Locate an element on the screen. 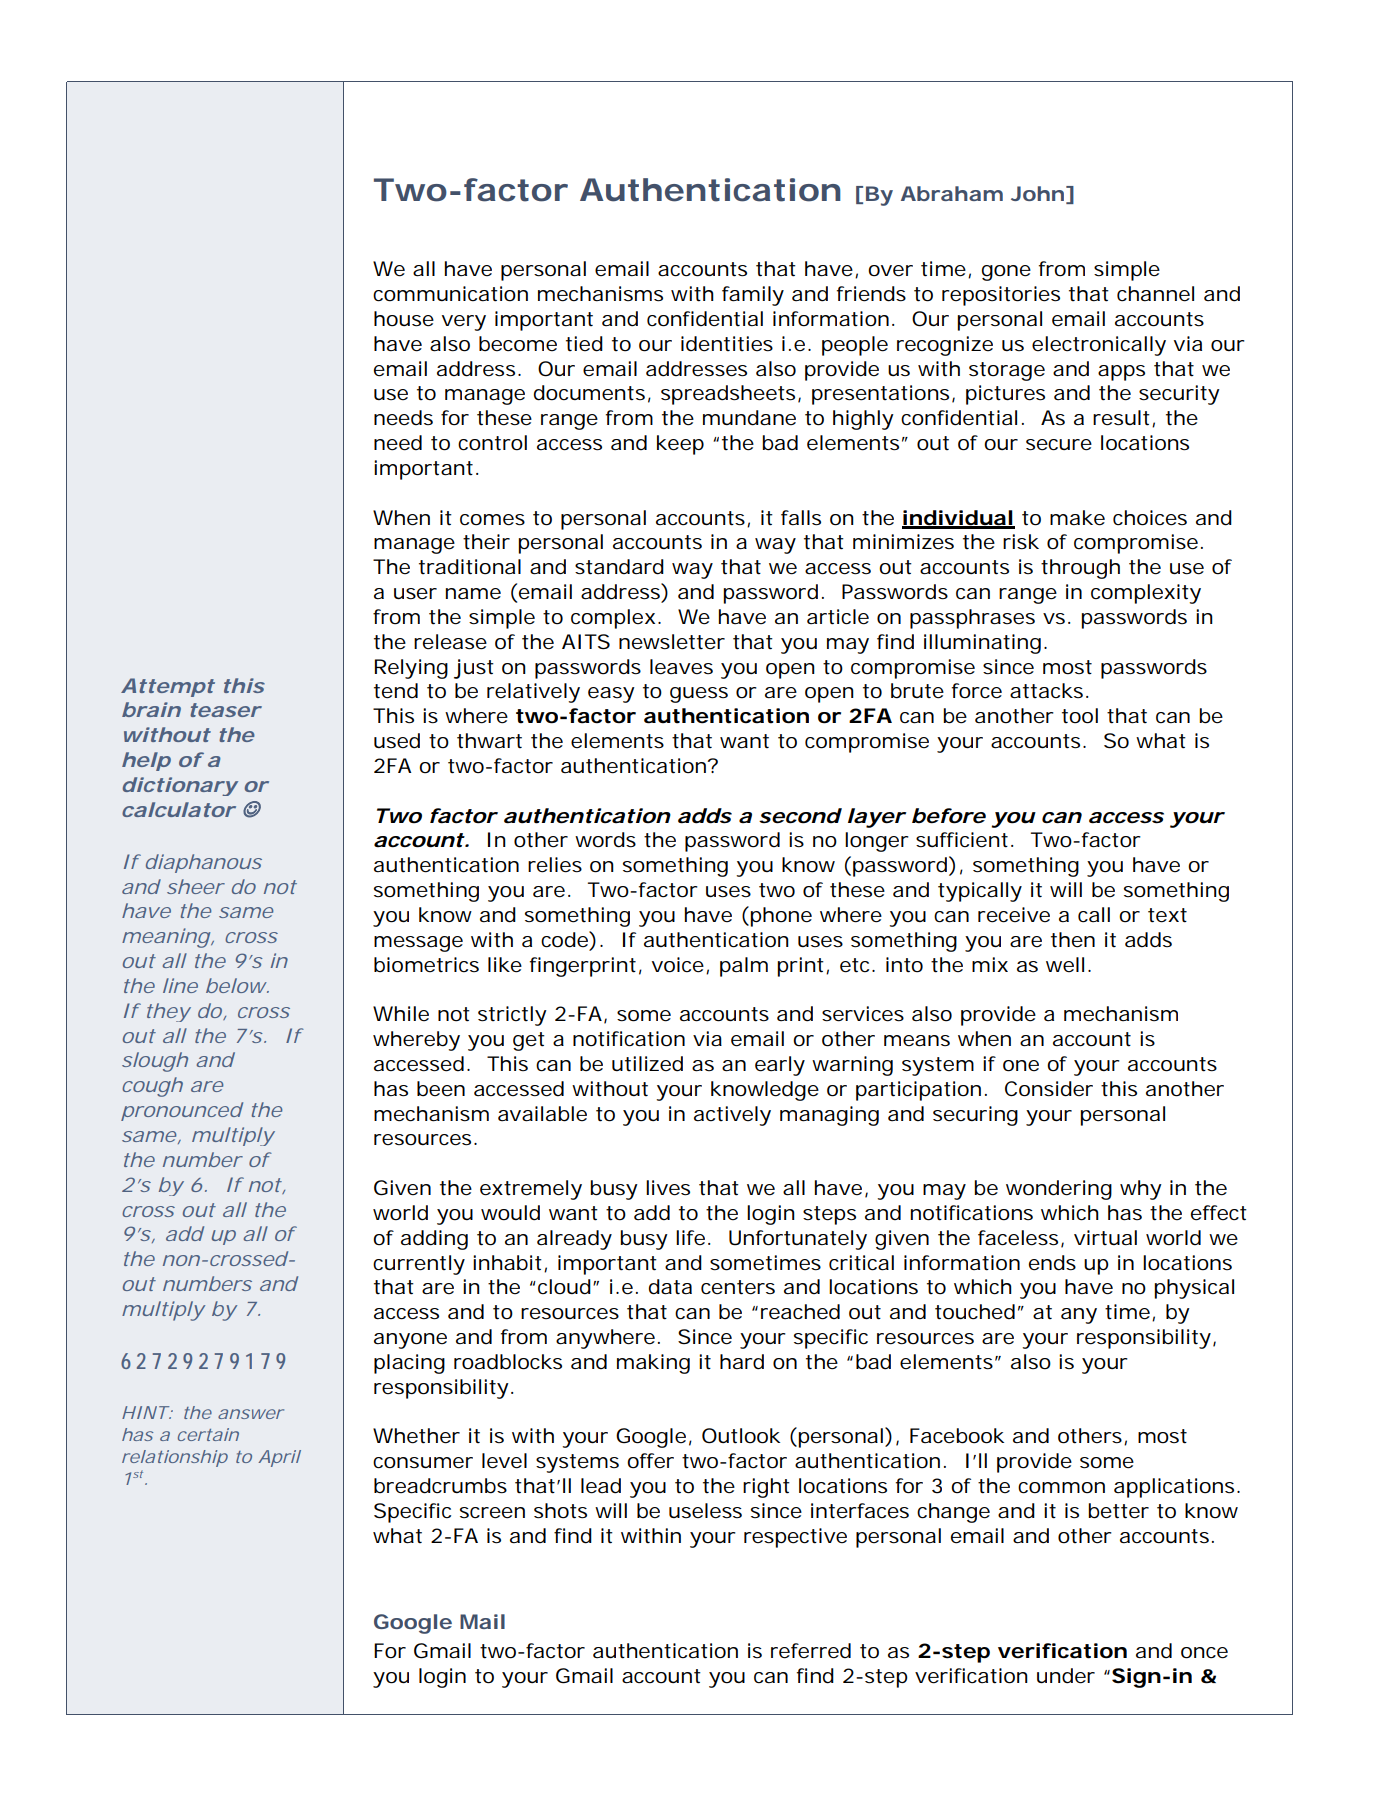 The height and width of the screenshot is (1798, 1389). through is located at coordinates (1080, 569).
